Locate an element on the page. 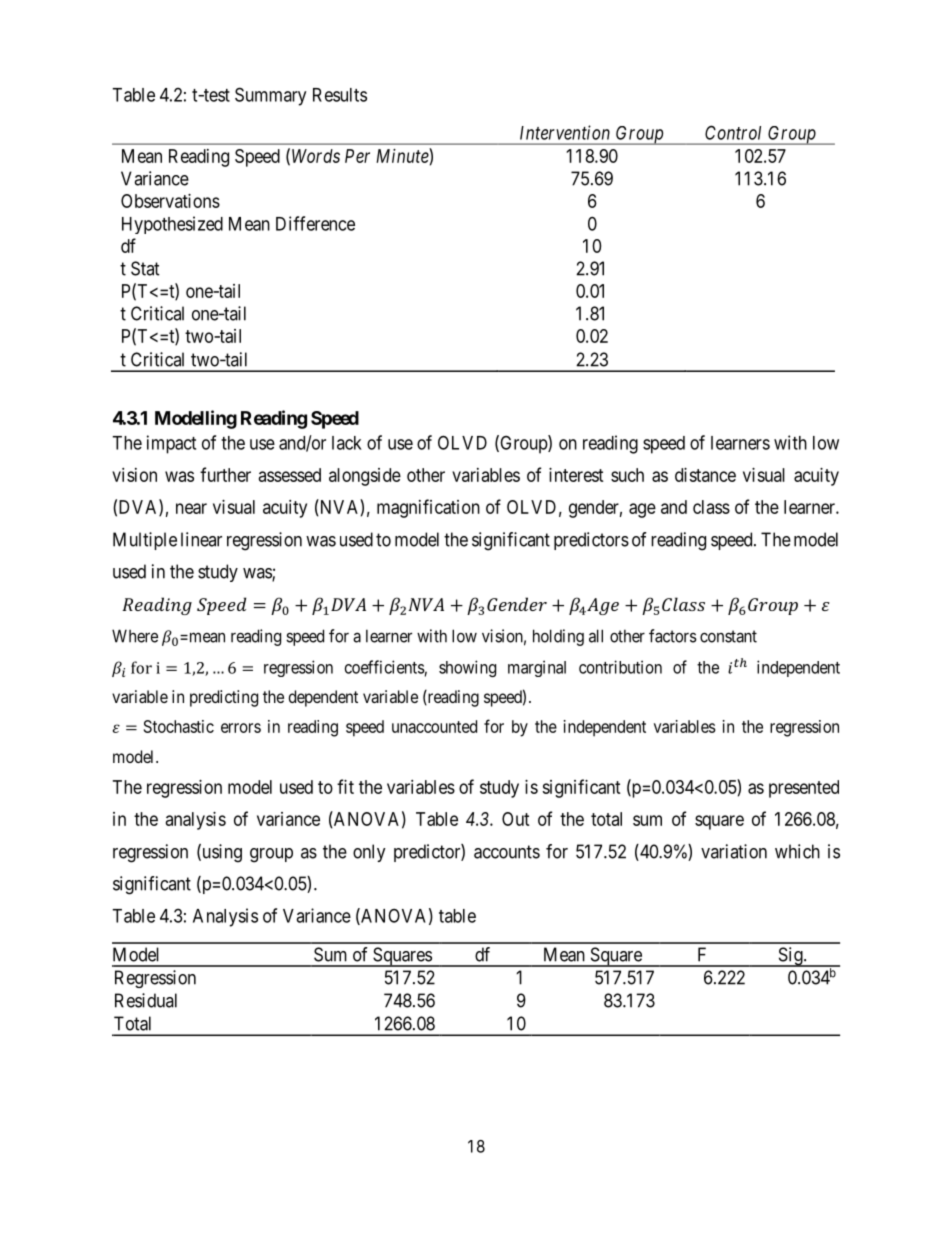 The width and height of the document is (952, 1233). Control is located at coordinates (733, 132).
